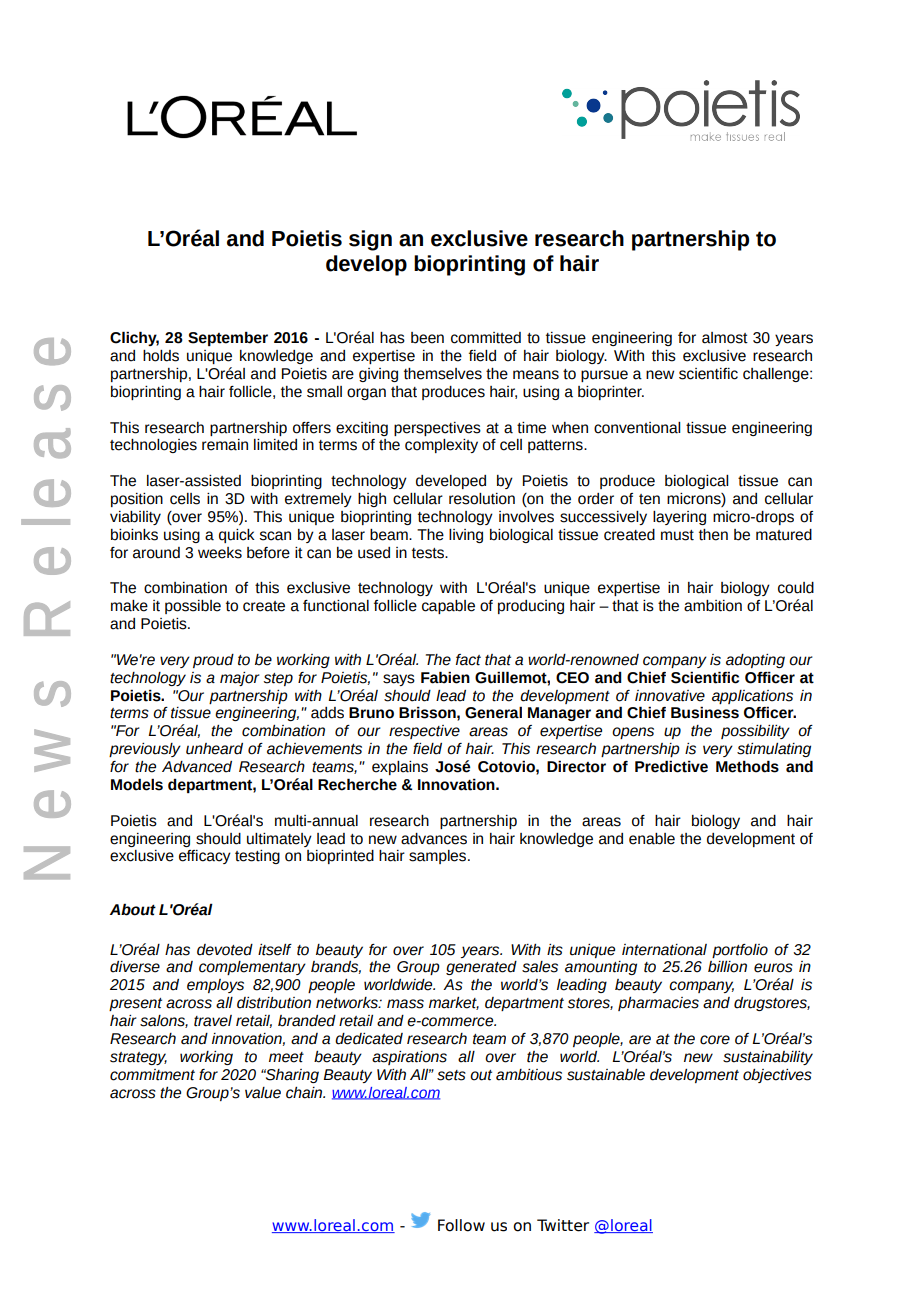 The image size is (924, 1308). I want to click on almost, so click(725, 338).
